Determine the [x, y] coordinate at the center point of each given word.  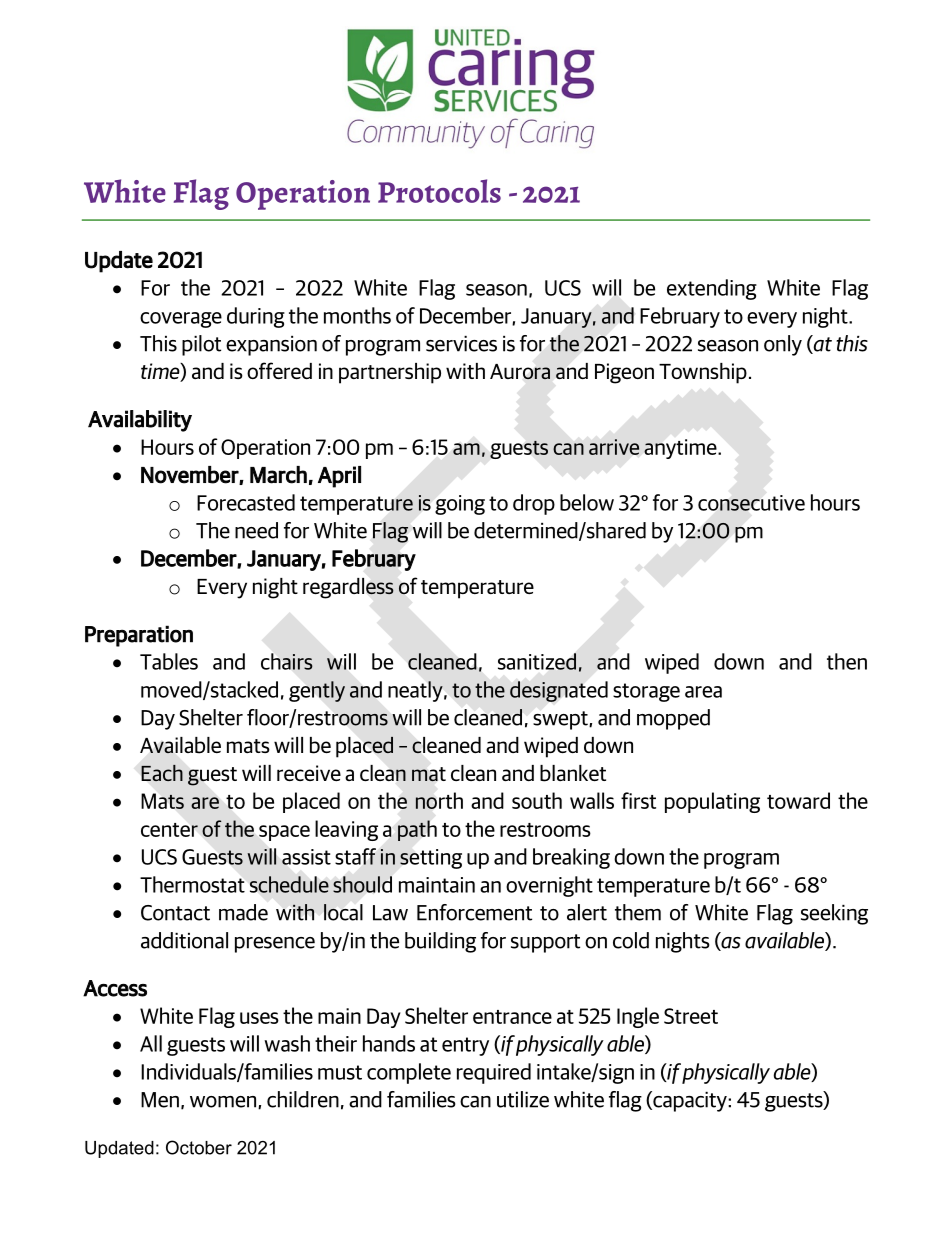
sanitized [537, 661]
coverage [181, 320]
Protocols [439, 191]
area [703, 692]
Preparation [139, 636]
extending [712, 289]
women [224, 1102]
